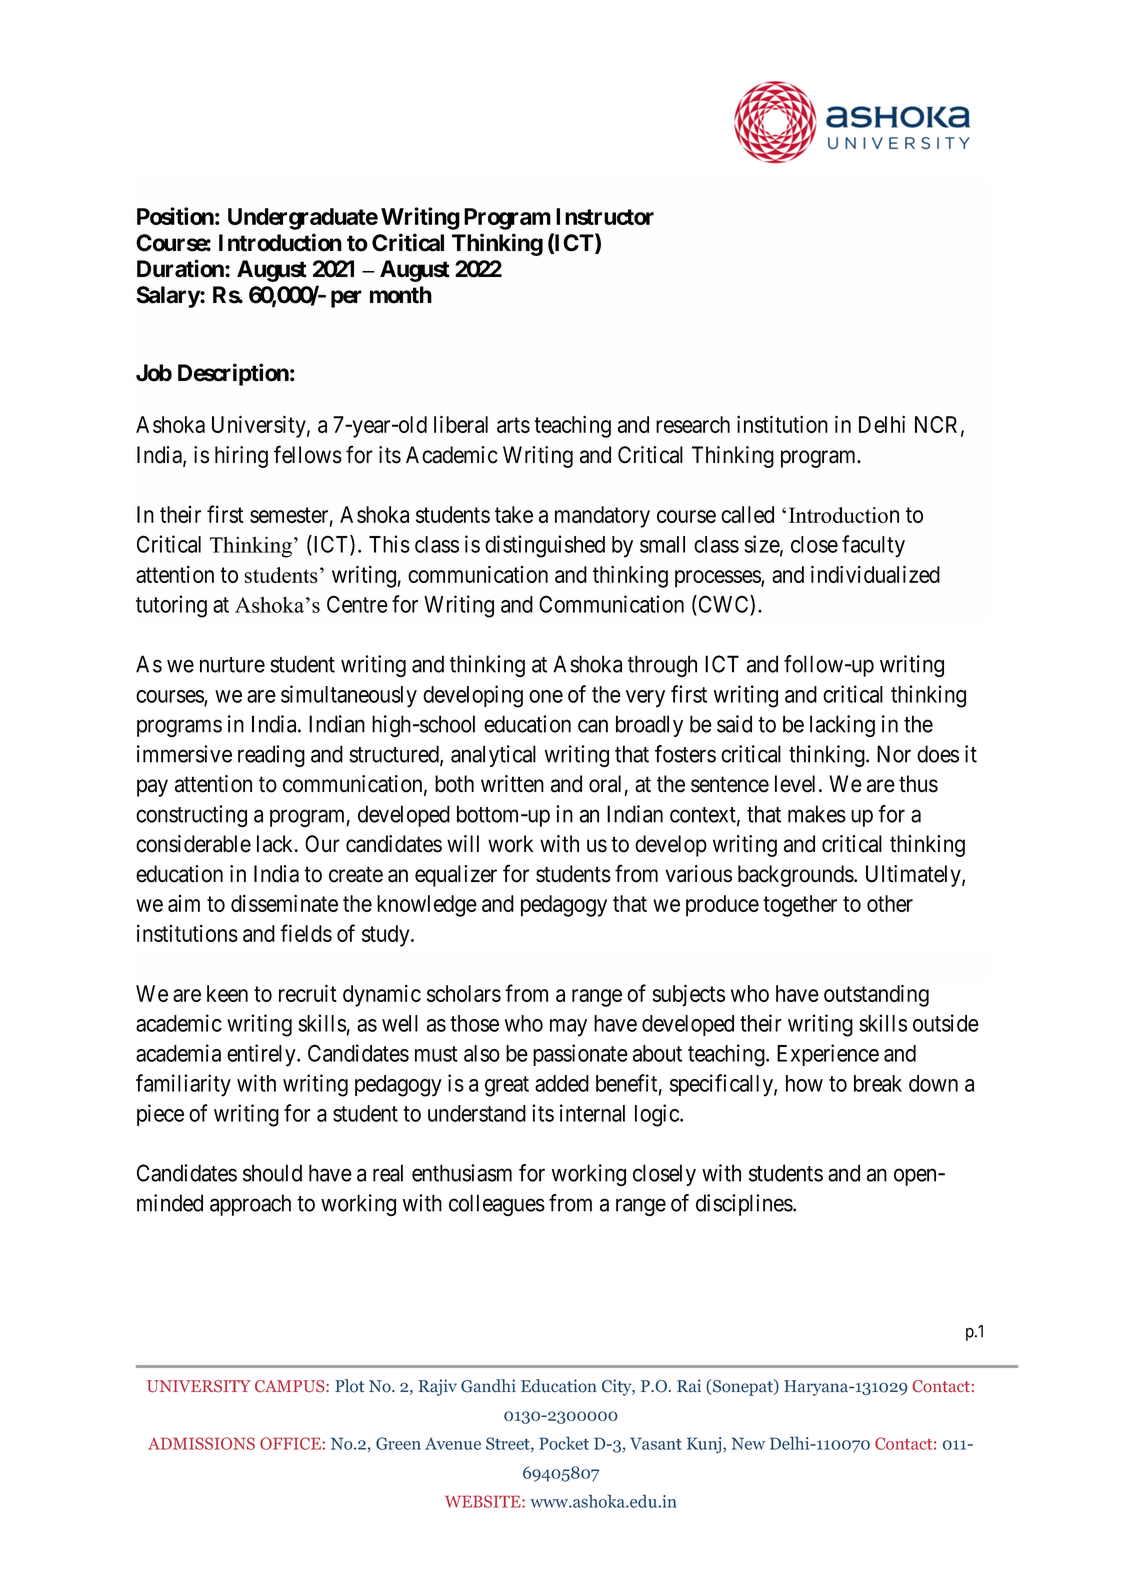 This screenshot has height=1588, width=1122. What do you see at coordinates (262, 1055) in the screenshot?
I see `entirely` at bounding box center [262, 1055].
